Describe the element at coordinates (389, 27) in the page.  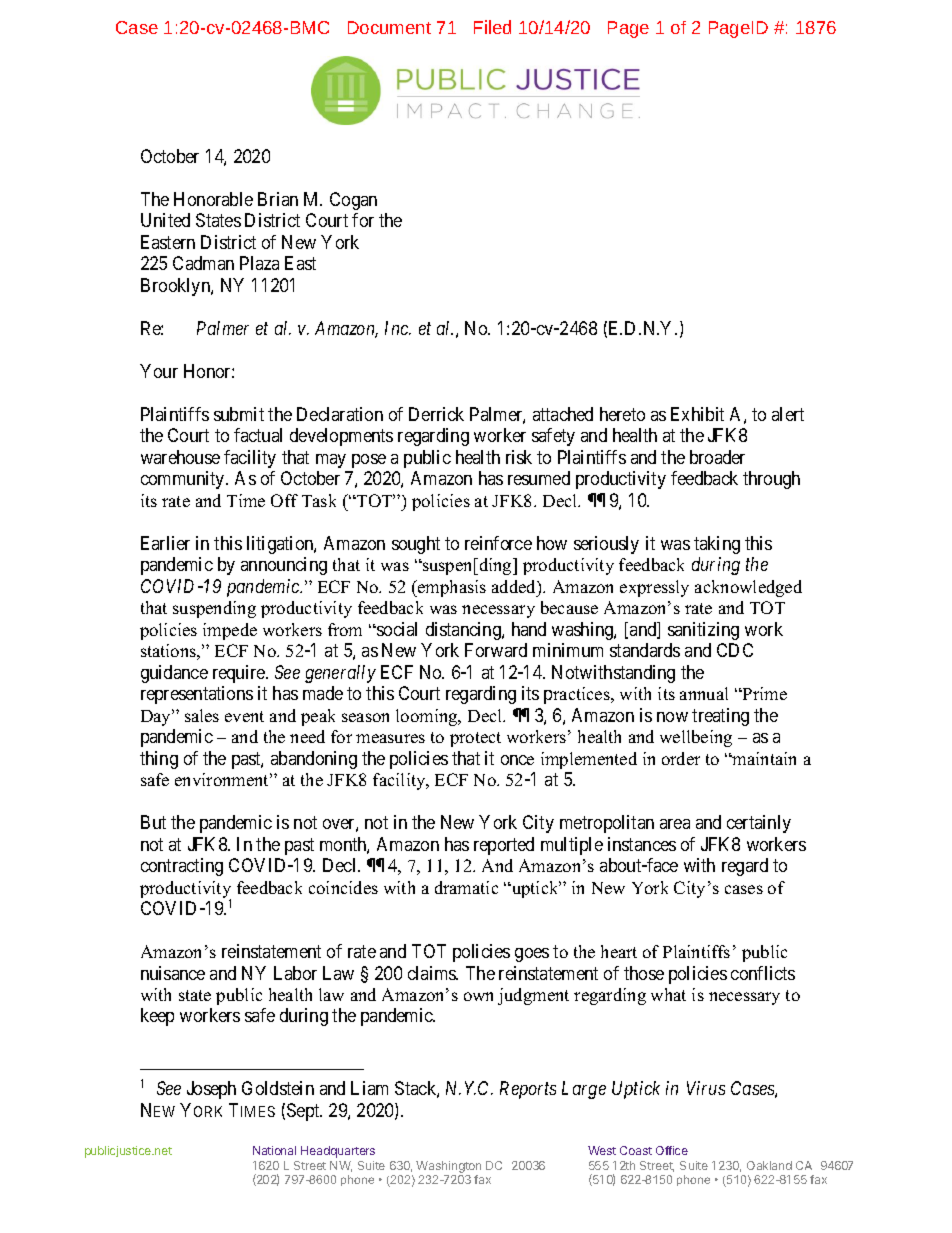
I see `Document` at that location.
